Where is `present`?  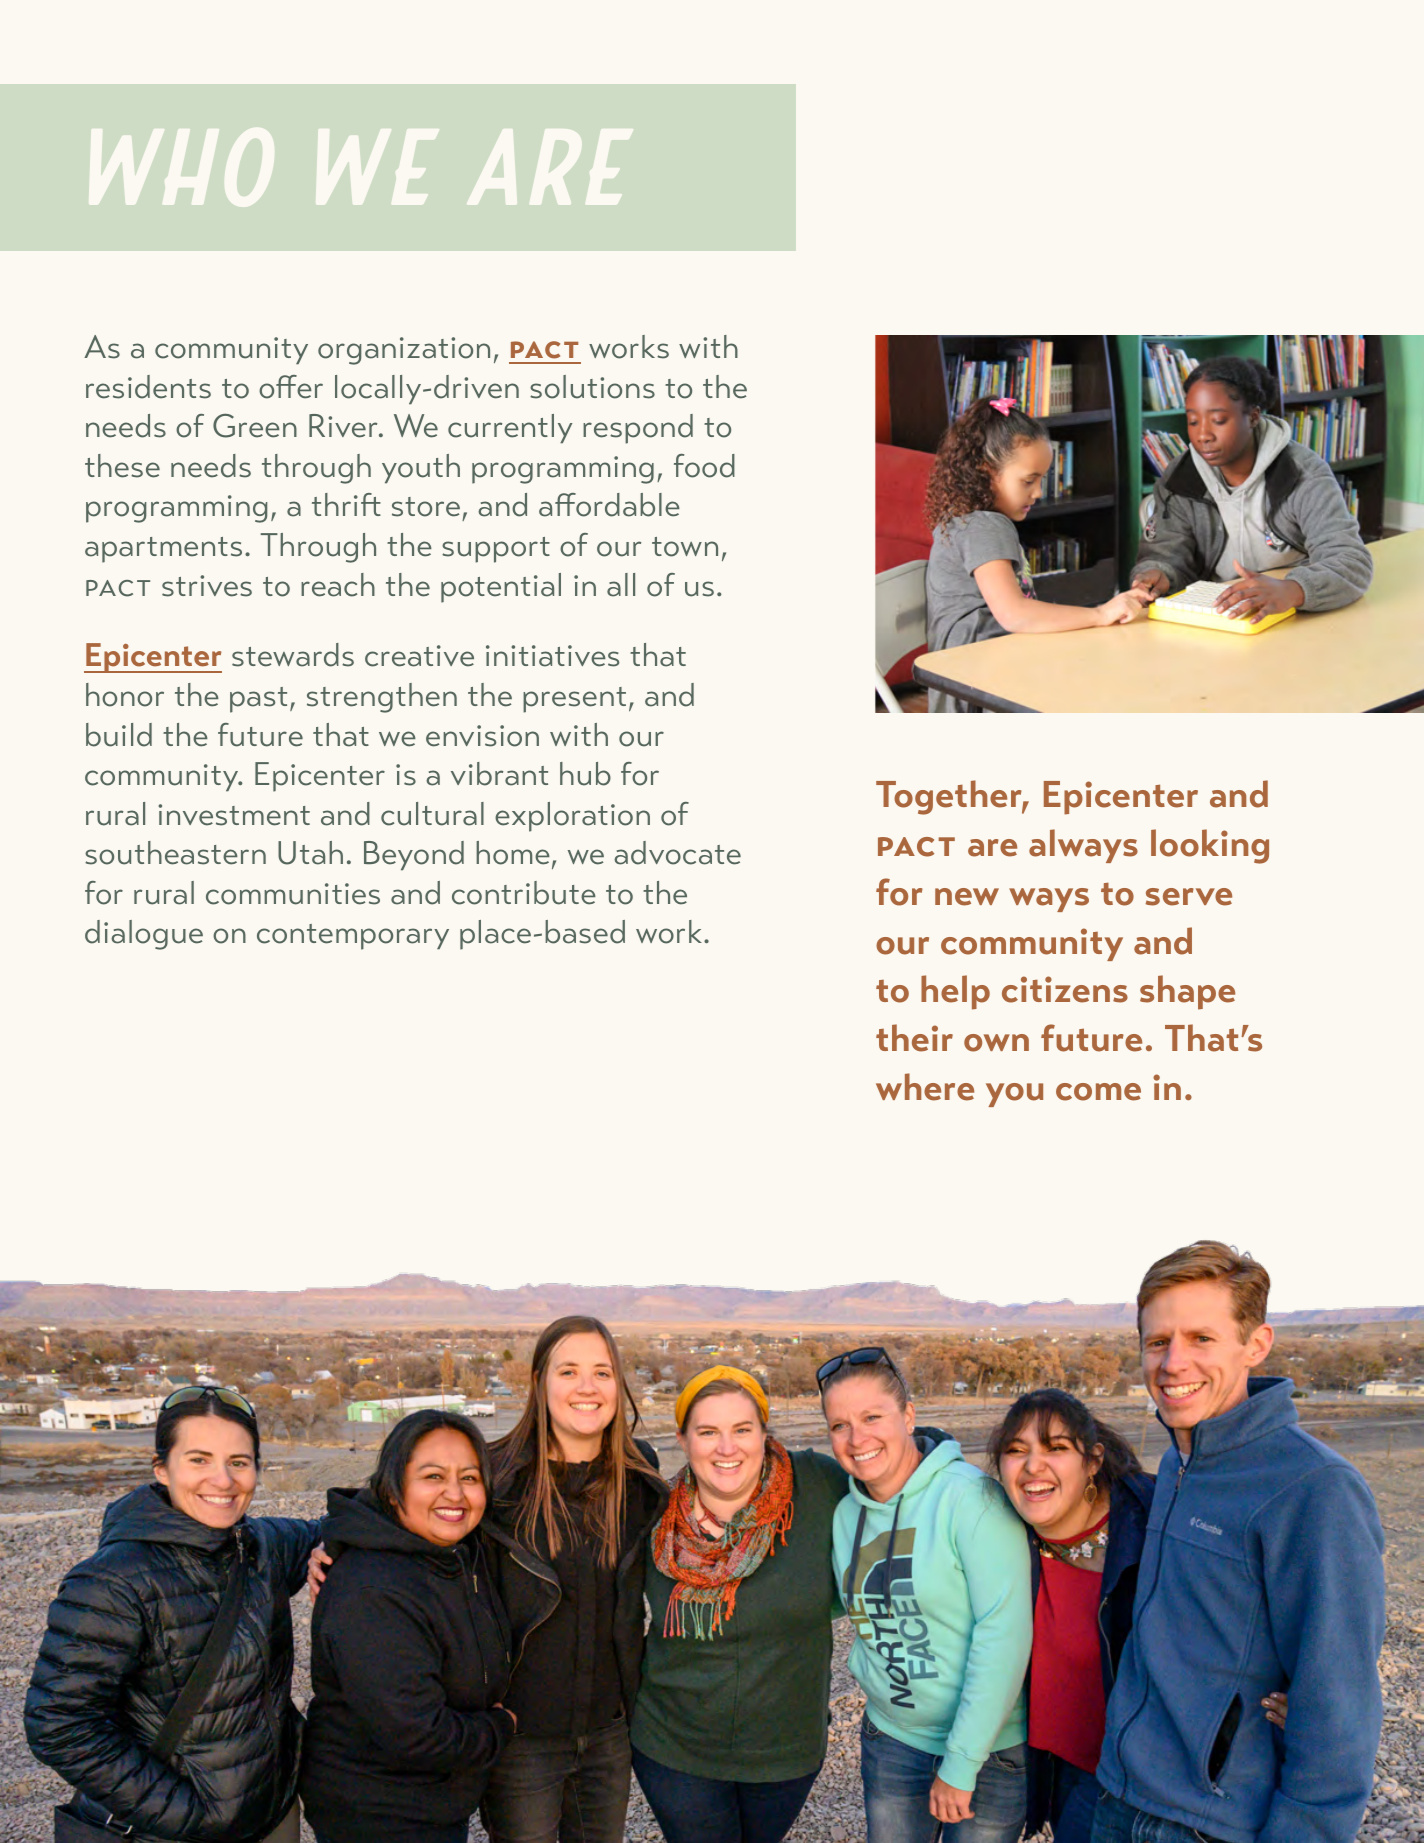
present is located at coordinates (574, 700).
